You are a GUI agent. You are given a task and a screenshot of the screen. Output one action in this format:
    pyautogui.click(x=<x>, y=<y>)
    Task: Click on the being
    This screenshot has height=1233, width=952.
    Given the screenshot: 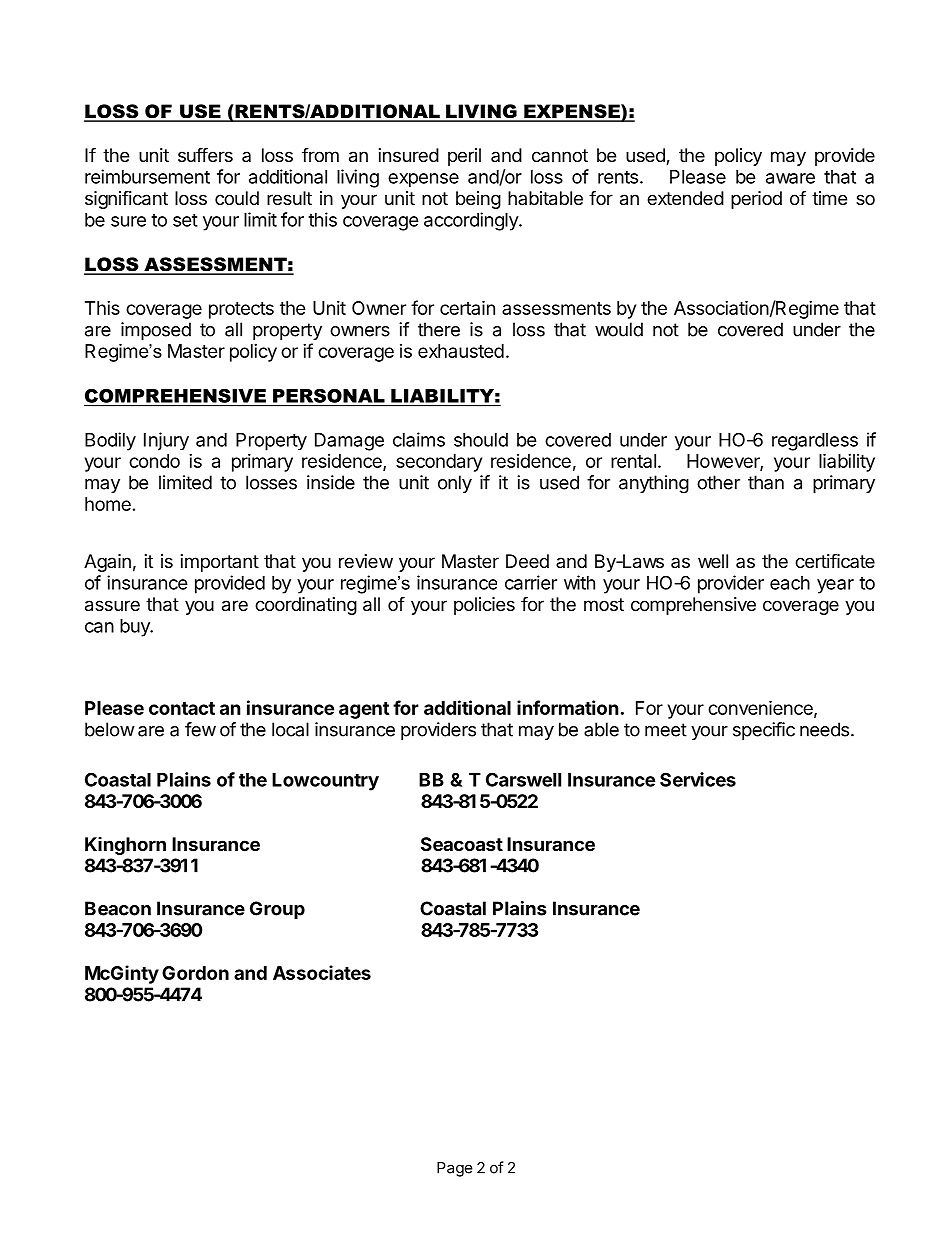 What is the action you would take?
    pyautogui.click(x=478, y=200)
